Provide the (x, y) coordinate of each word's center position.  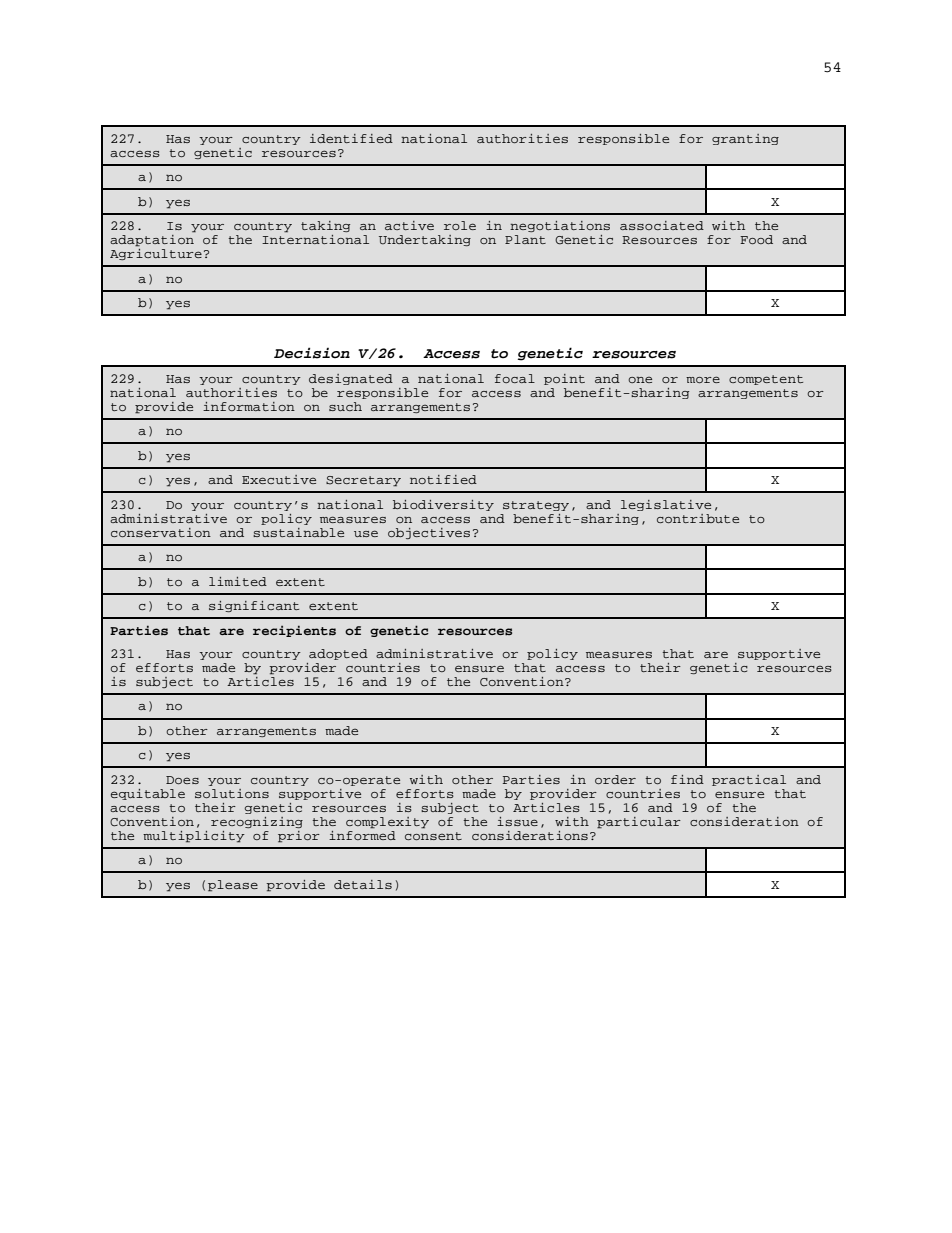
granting (745, 139)
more (703, 379)
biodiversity (443, 505)
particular (639, 823)
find (687, 779)
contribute (698, 518)
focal (515, 378)
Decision (312, 353)
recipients (294, 631)
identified (351, 138)
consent (433, 836)
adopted (338, 654)
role (460, 225)
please (233, 886)
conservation (161, 532)
